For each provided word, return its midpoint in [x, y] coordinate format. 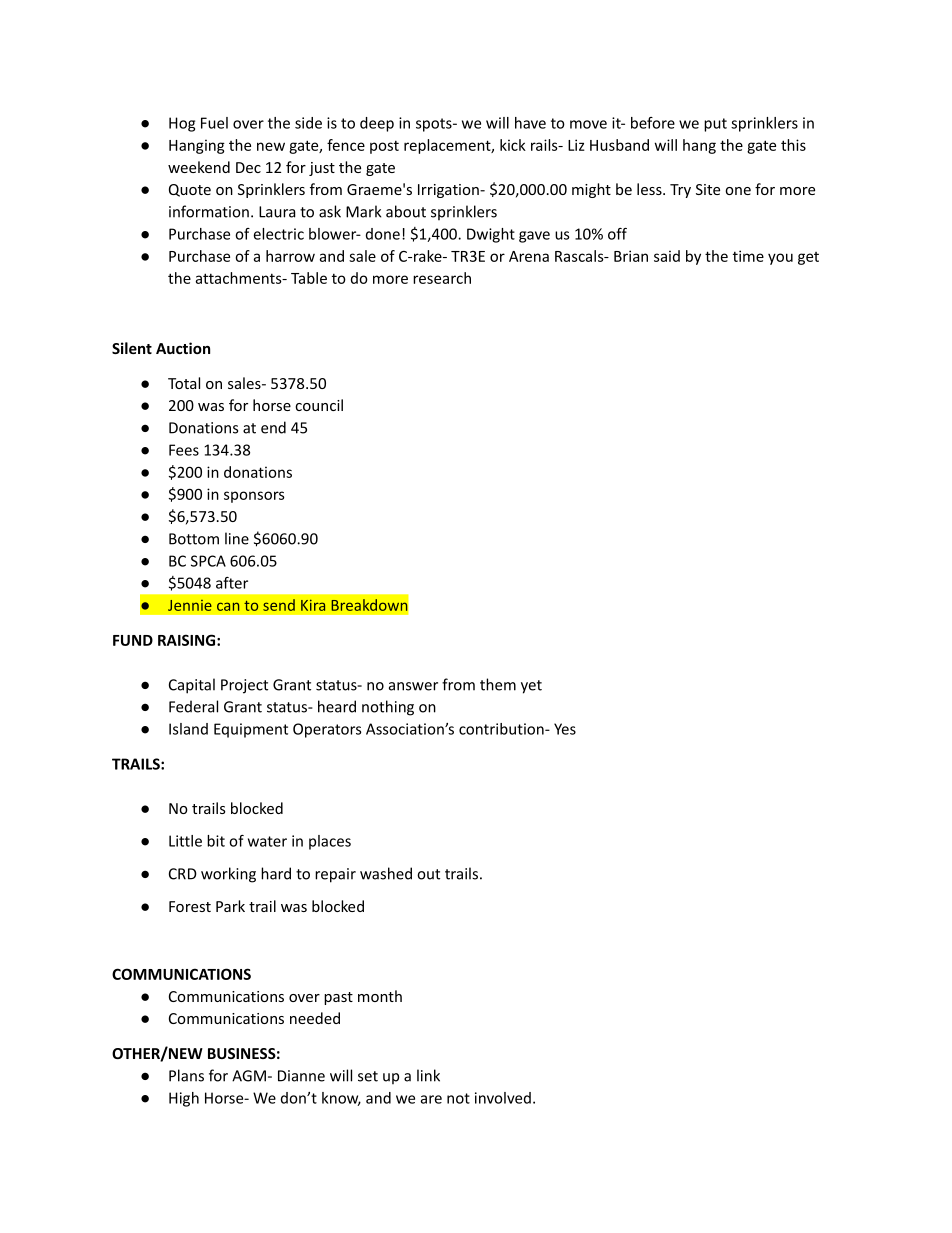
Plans [186, 1075]
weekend [199, 167]
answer [413, 686]
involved [503, 1098]
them [498, 684]
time [748, 256]
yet [531, 687]
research [442, 278]
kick [513, 145]
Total [184, 383]
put [715, 125]
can [228, 606]
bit [216, 841]
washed [386, 873]
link [428, 1075]
